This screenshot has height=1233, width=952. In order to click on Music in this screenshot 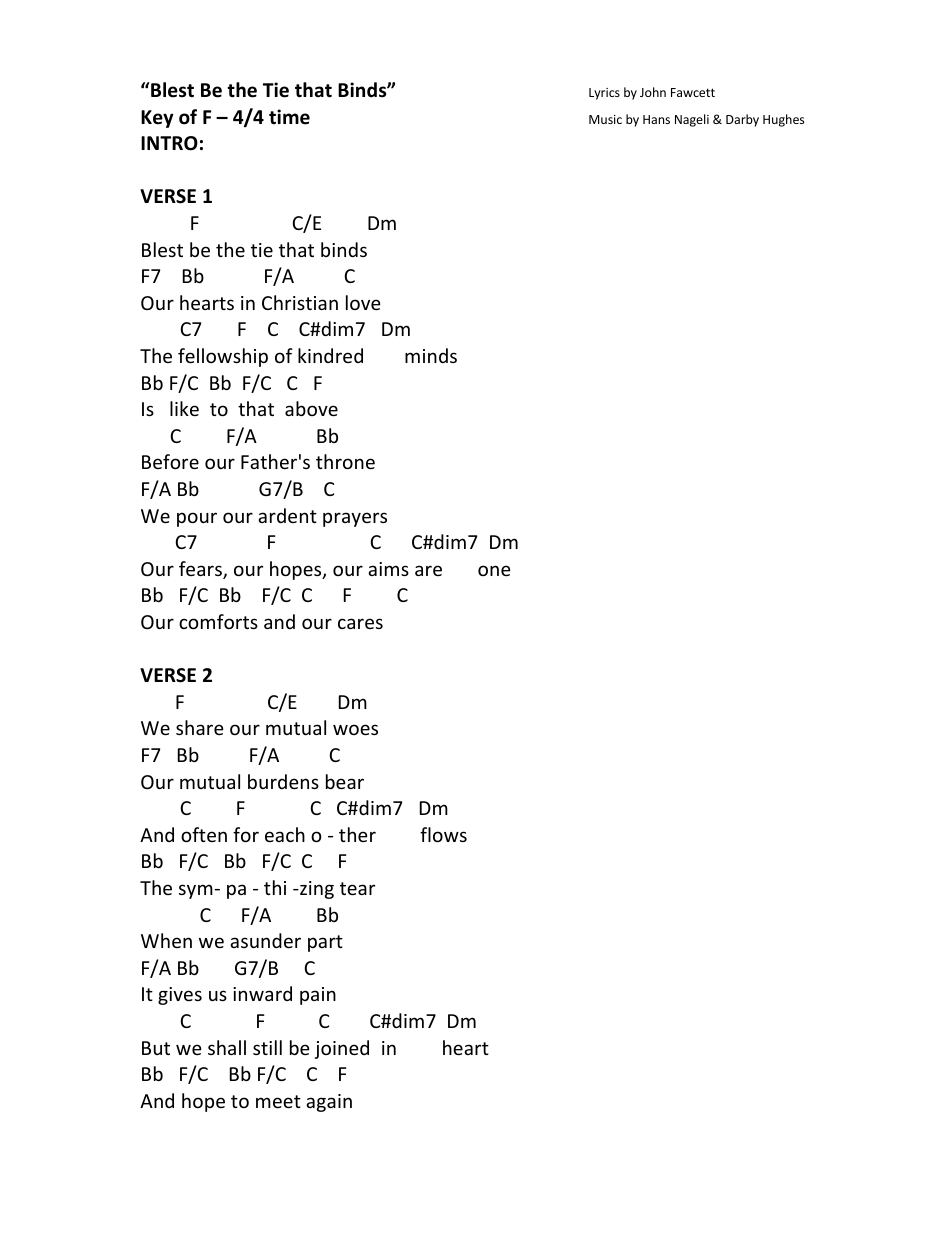, I will do `click(605, 119)`.
